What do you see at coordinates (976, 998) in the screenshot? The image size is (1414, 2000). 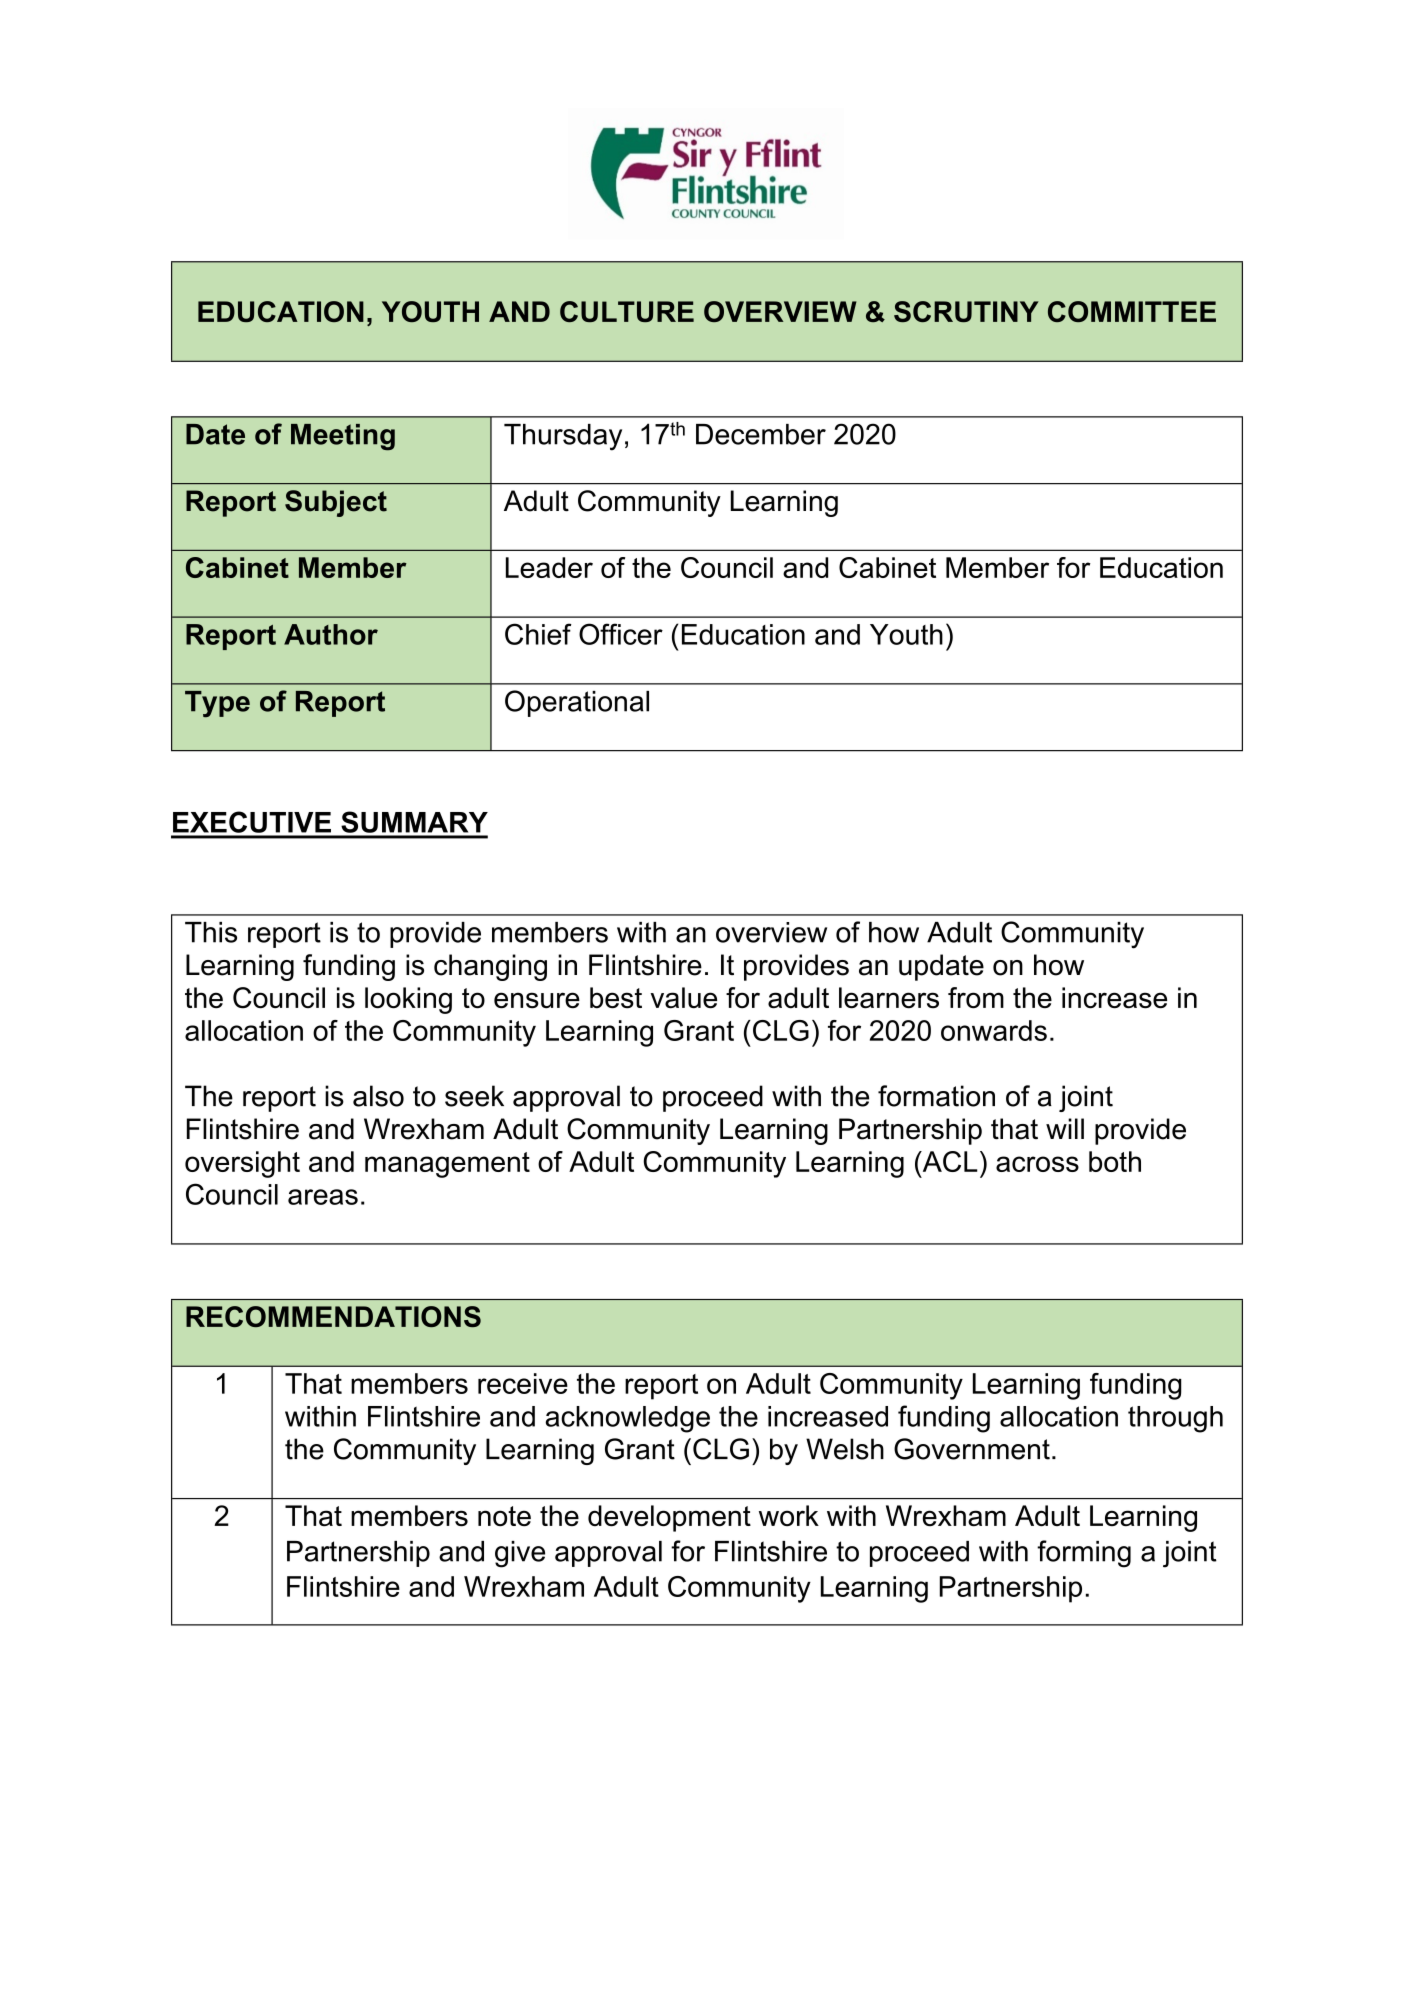 I see `from` at bounding box center [976, 998].
